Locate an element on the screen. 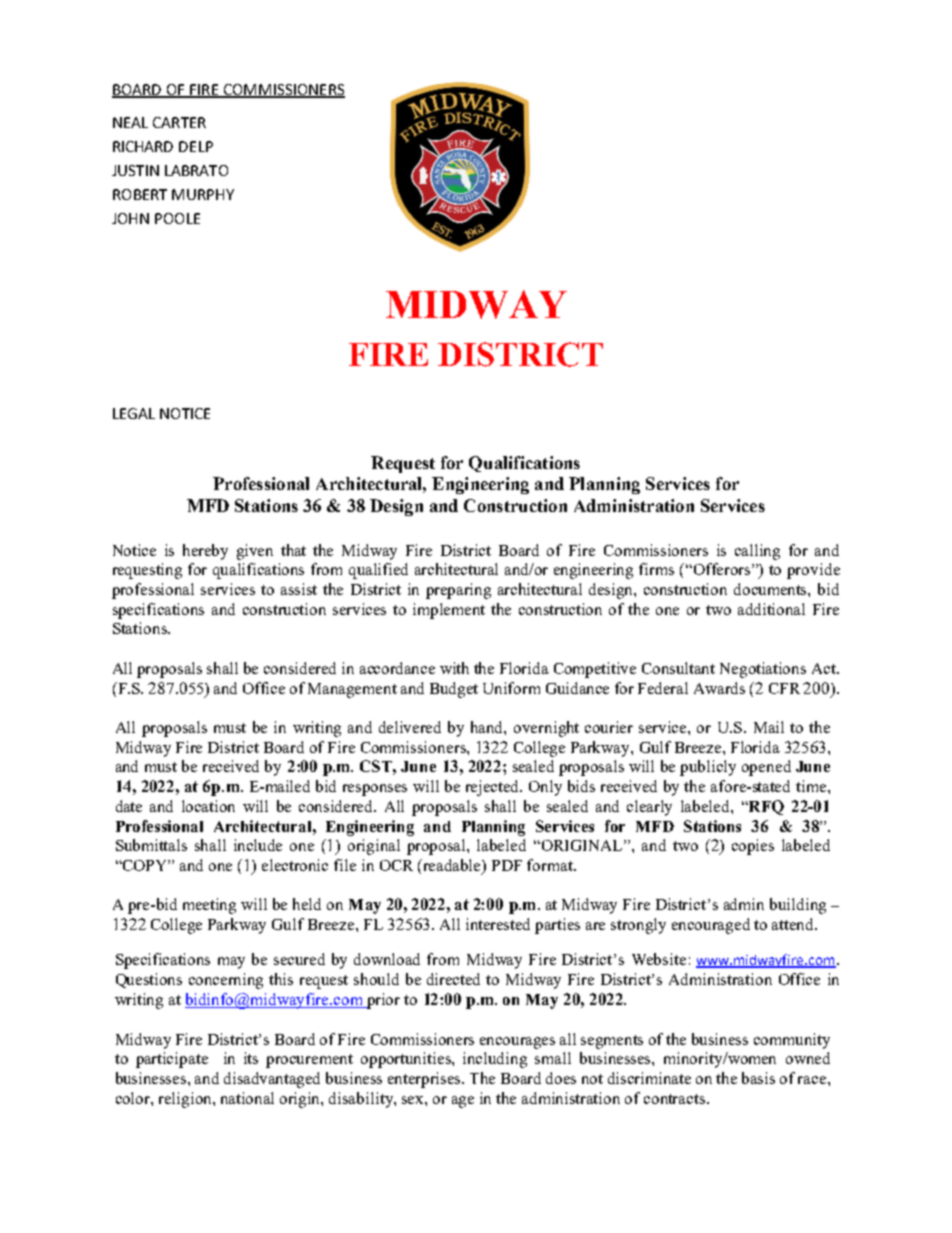 This screenshot has height=1233, width=952. MURPHY is located at coordinates (203, 194).
